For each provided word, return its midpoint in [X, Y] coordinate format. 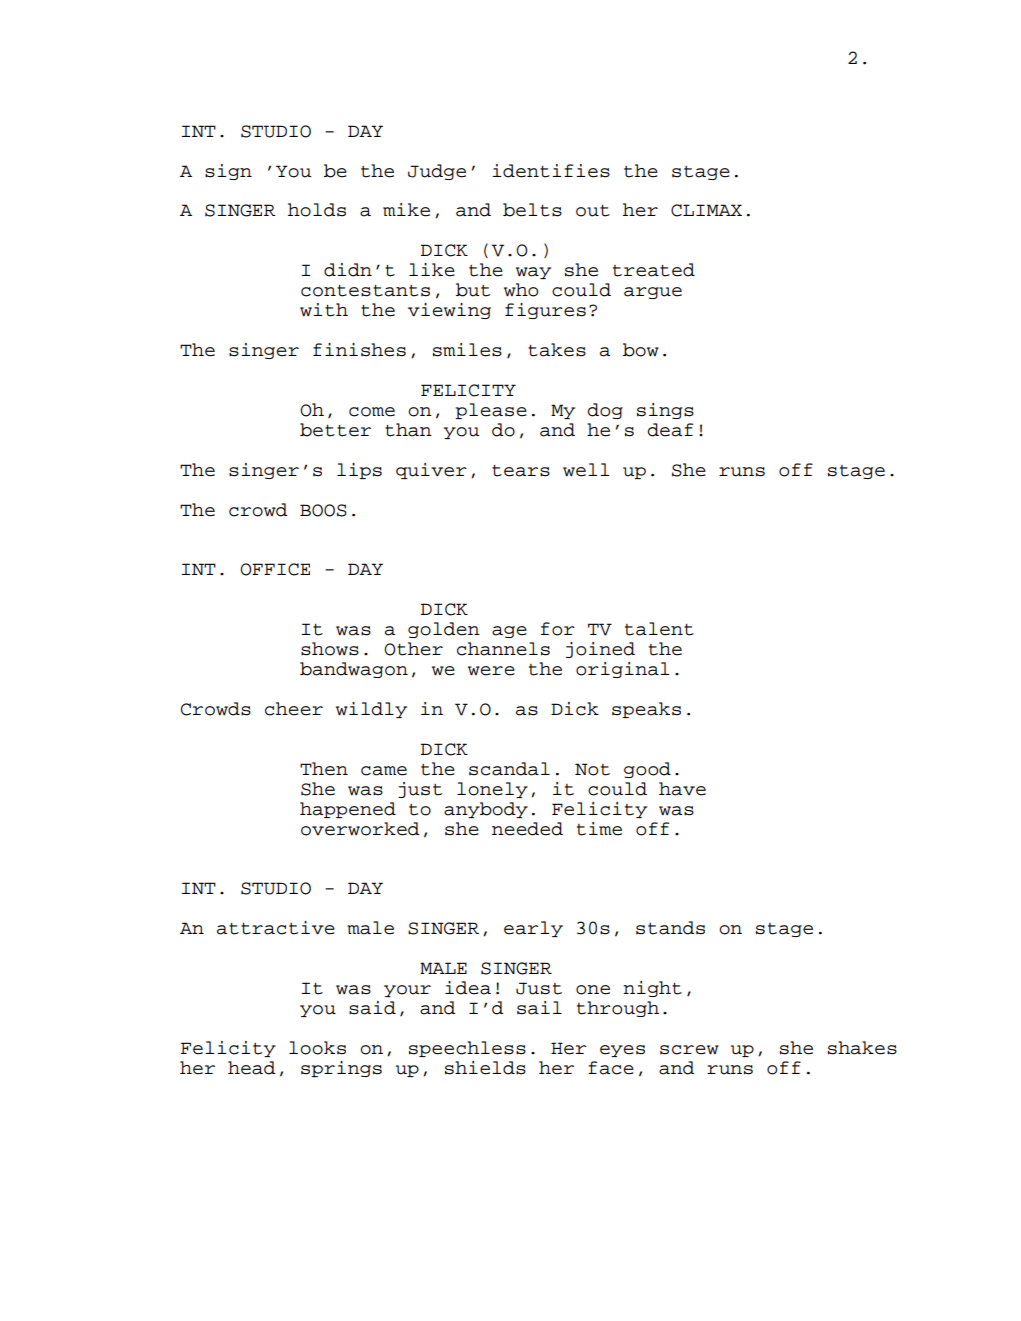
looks [317, 1048]
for [558, 629]
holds [317, 210]
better [335, 430]
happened [348, 810]
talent [659, 629]
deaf [670, 430]
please [491, 411]
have [682, 789]
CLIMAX [706, 210]
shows [330, 649]
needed [527, 829]
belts [532, 210]
